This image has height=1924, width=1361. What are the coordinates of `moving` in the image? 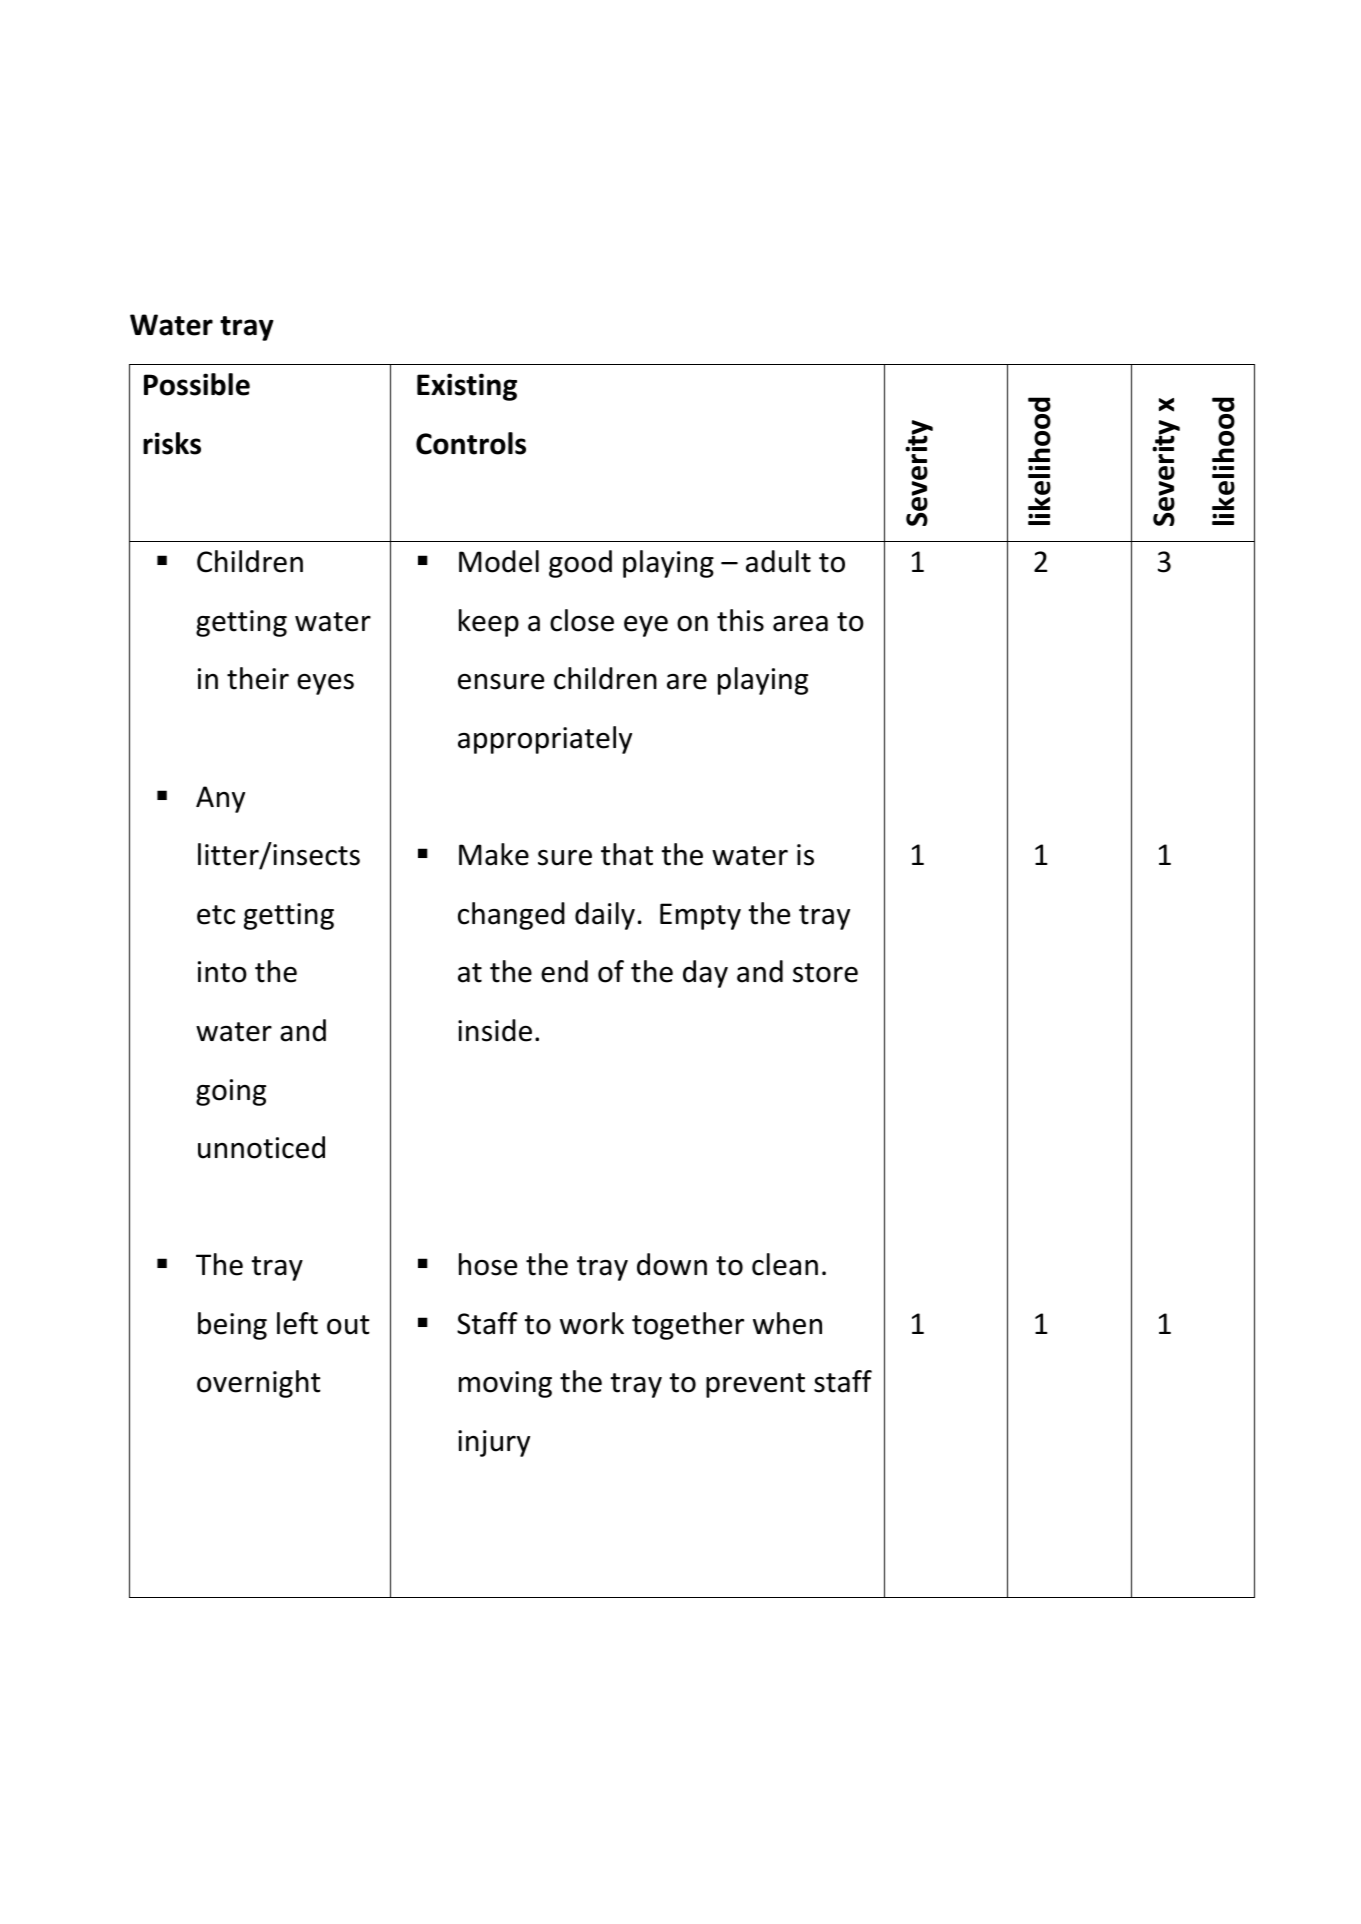 It's located at (505, 1384).
